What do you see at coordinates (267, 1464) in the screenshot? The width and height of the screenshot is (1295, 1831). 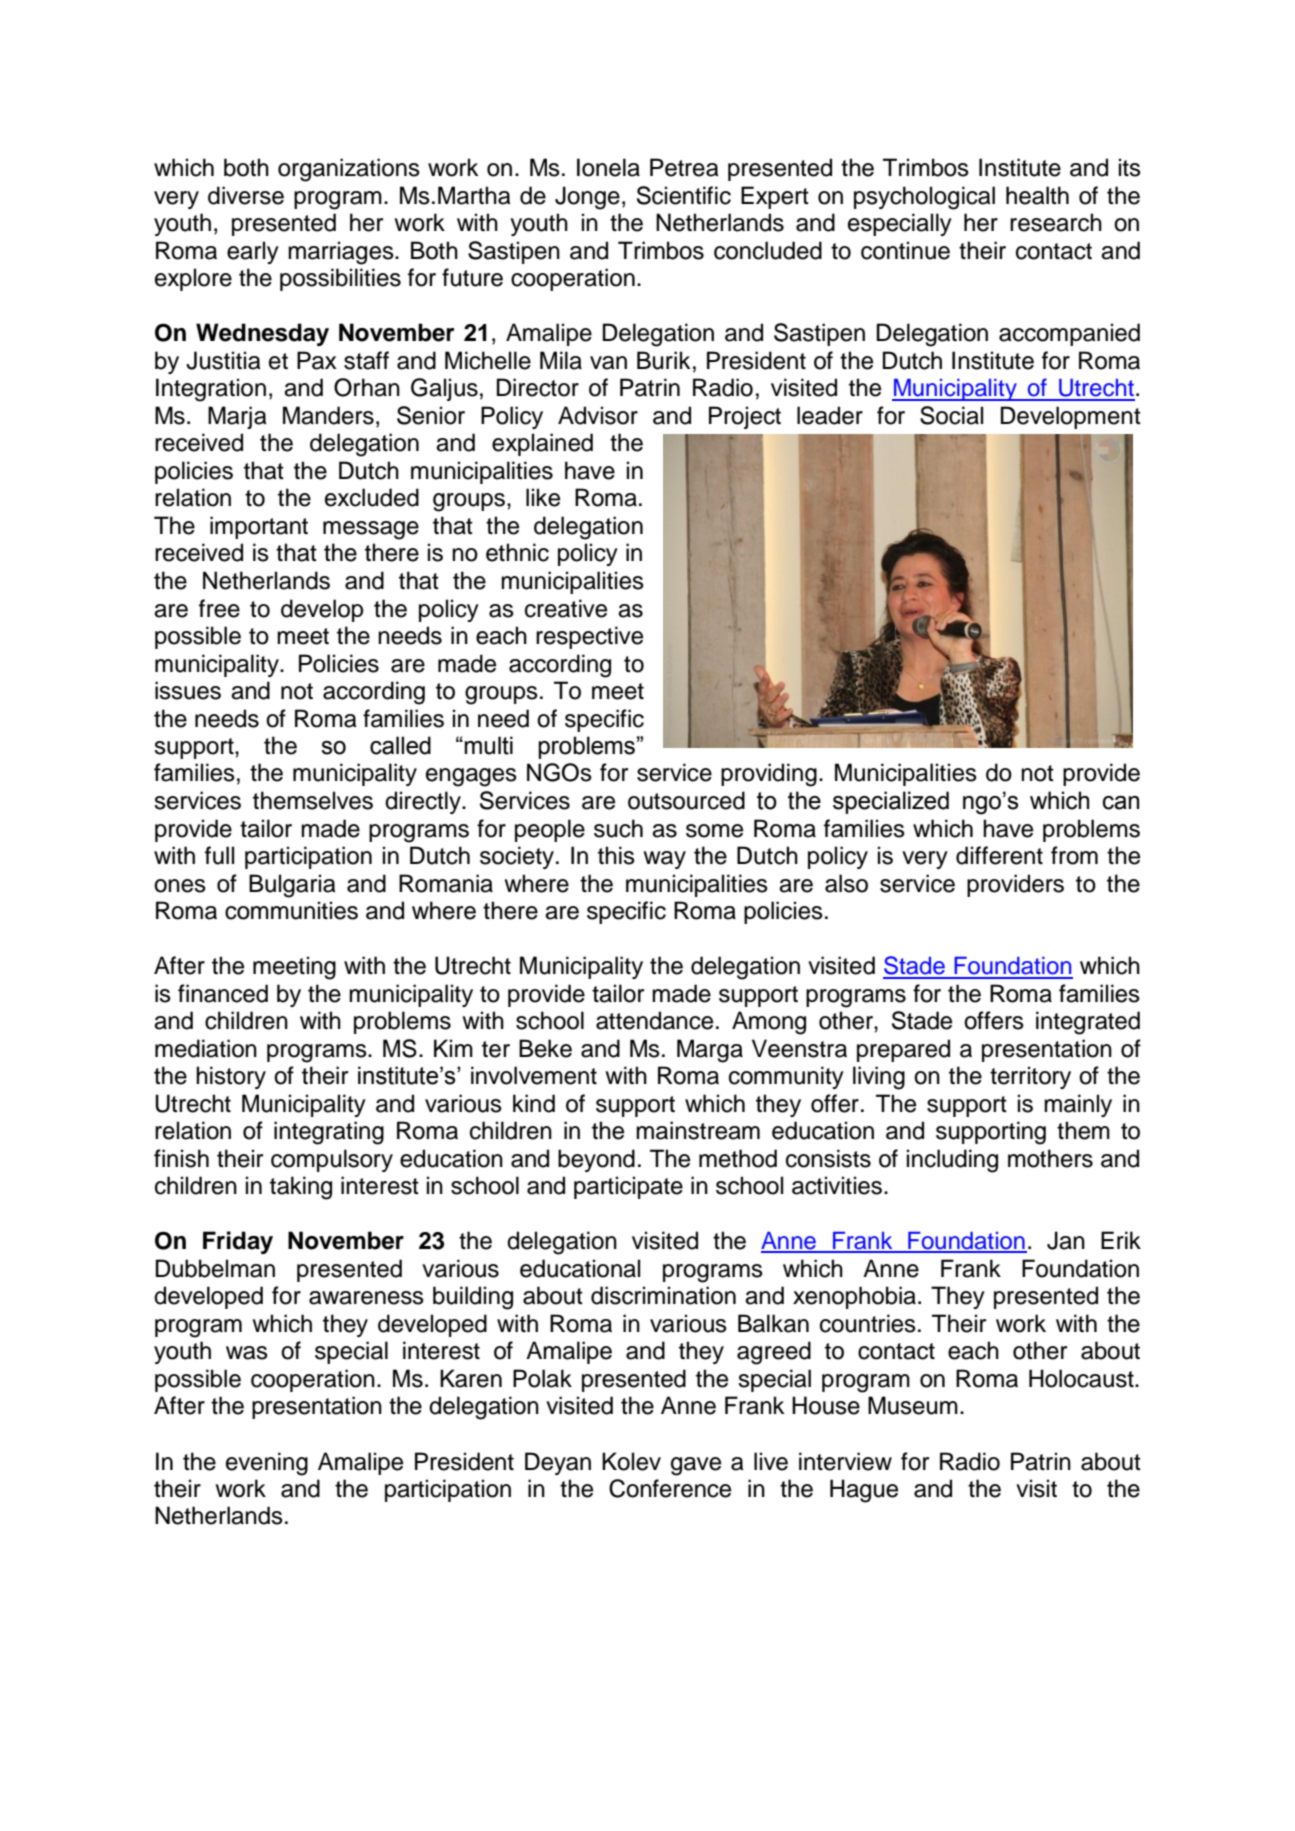 I see `evening` at bounding box center [267, 1464].
